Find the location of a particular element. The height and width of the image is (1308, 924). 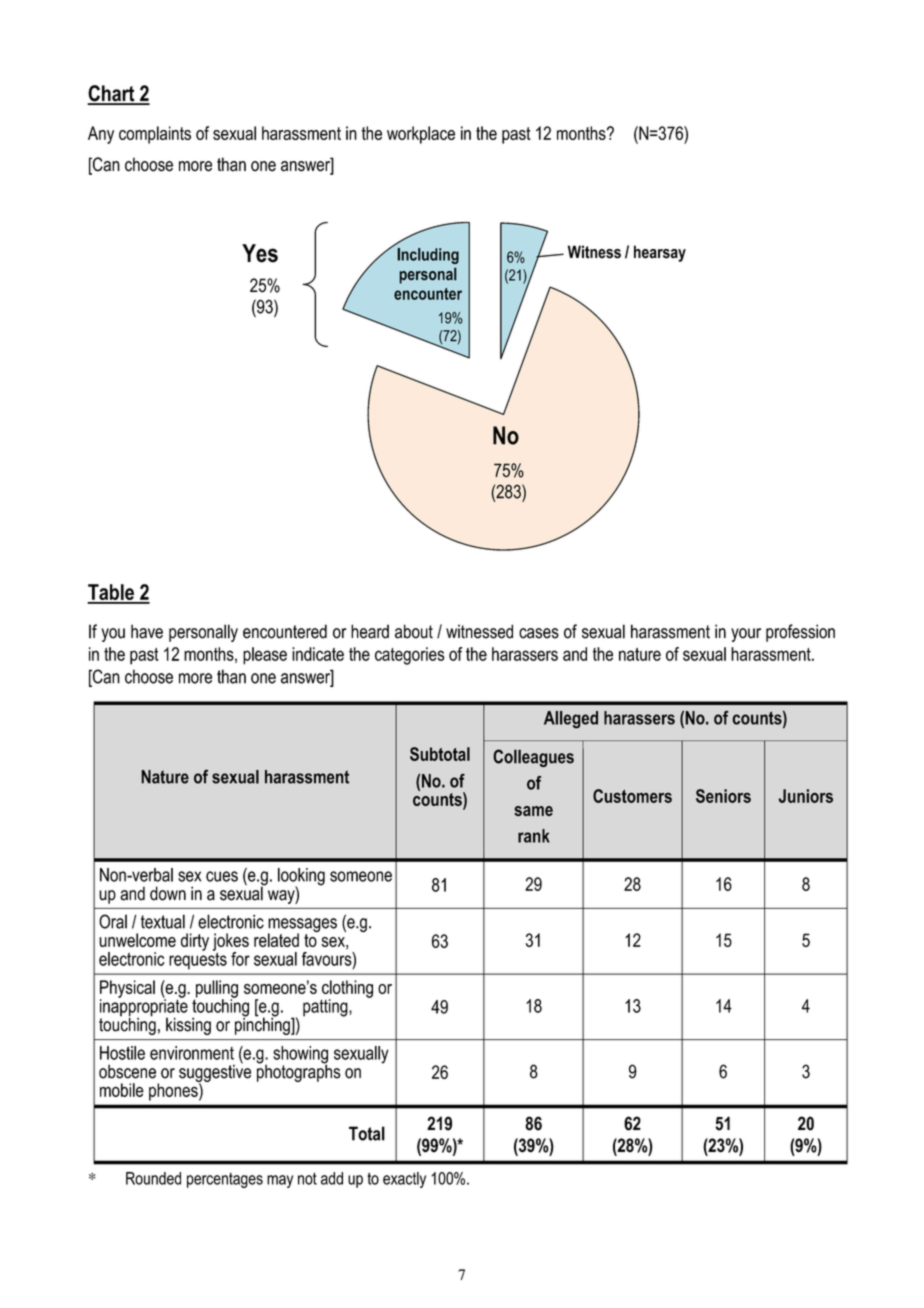

down is located at coordinates (168, 893).
